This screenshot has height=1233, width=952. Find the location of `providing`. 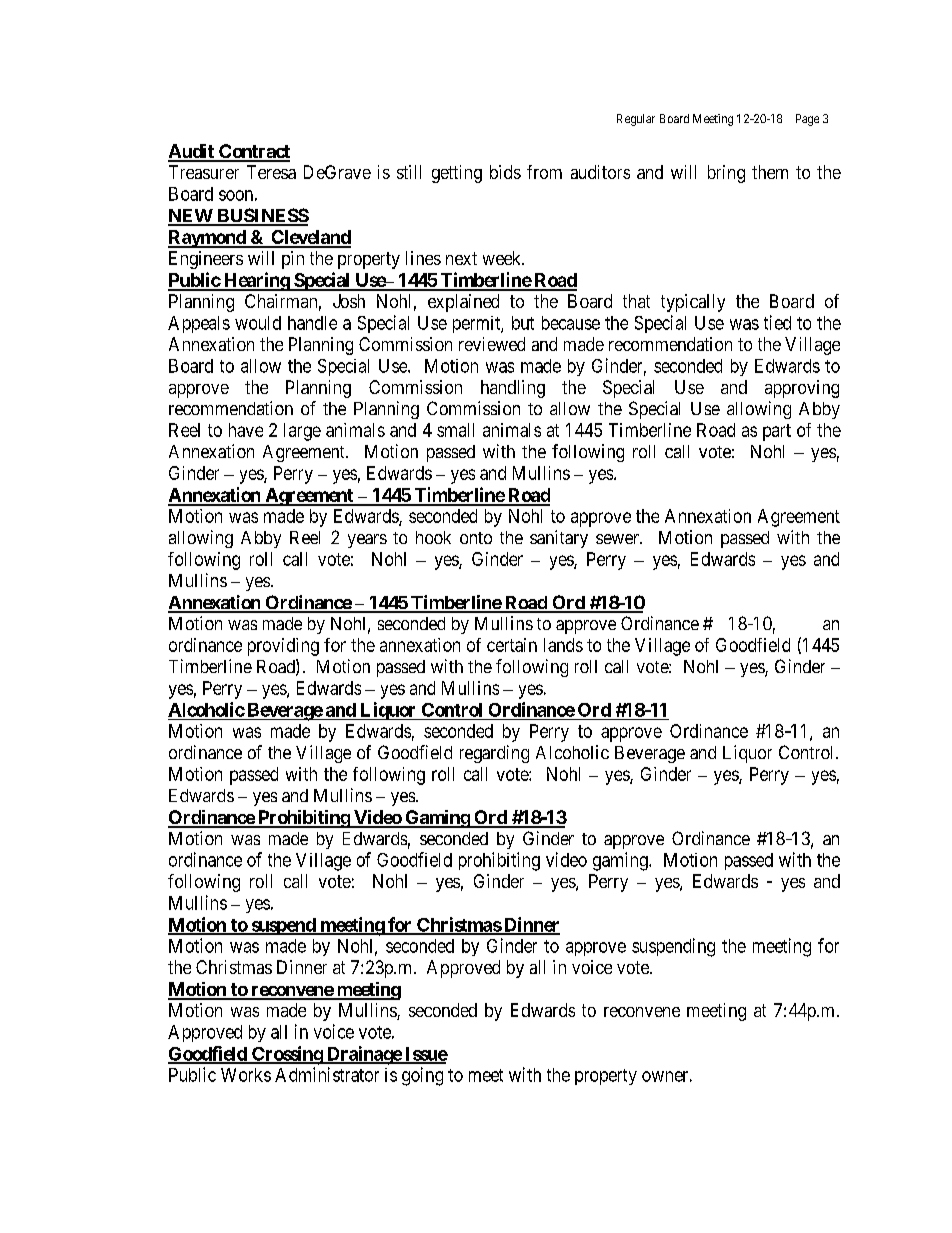

providing is located at coordinates (283, 647).
